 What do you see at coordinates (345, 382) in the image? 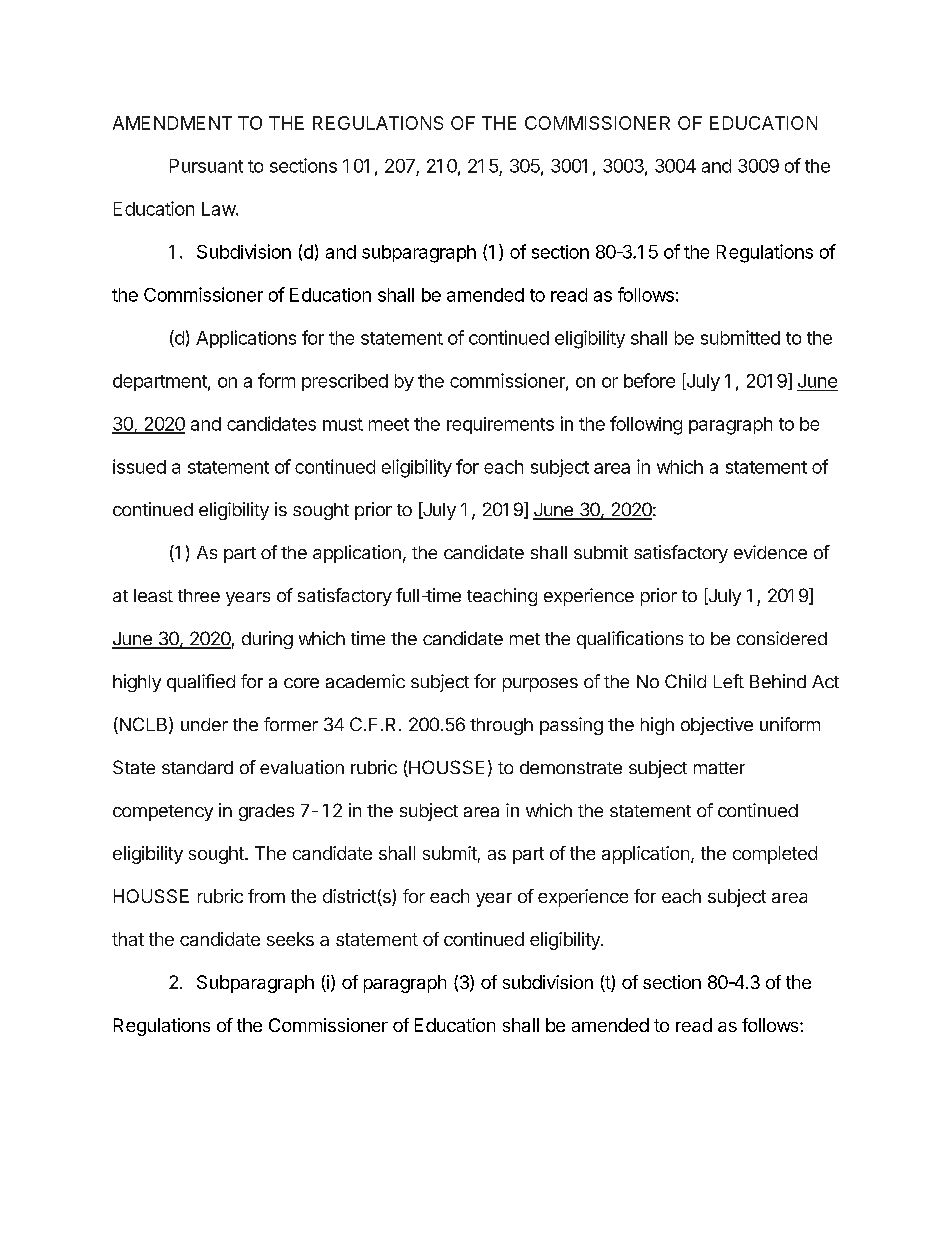
I see `prescribed` at bounding box center [345, 382].
